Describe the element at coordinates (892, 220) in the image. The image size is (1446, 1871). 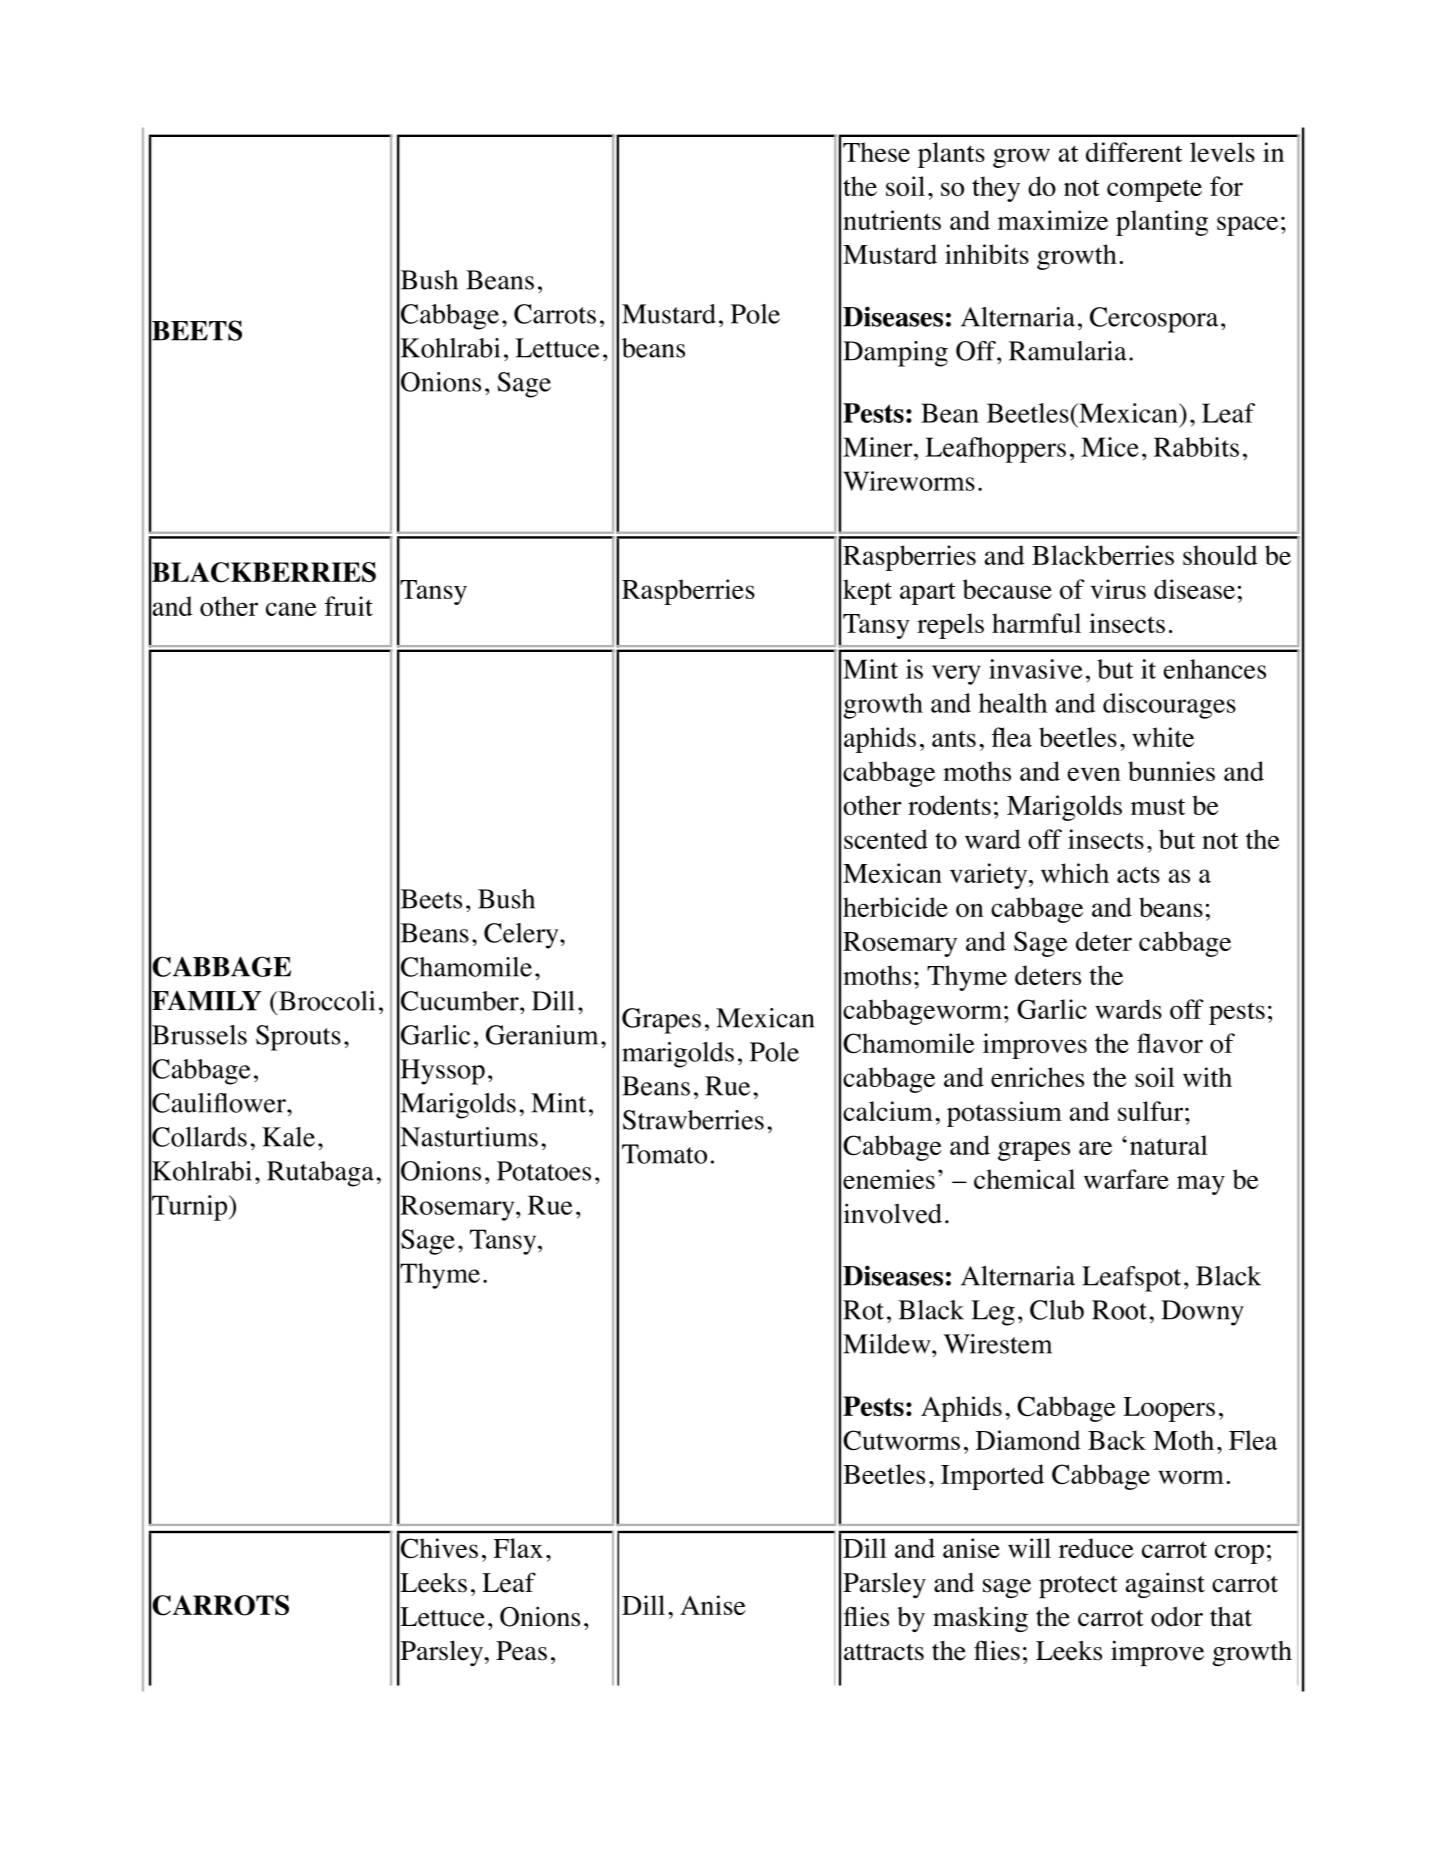
I see `nutrients` at that location.
